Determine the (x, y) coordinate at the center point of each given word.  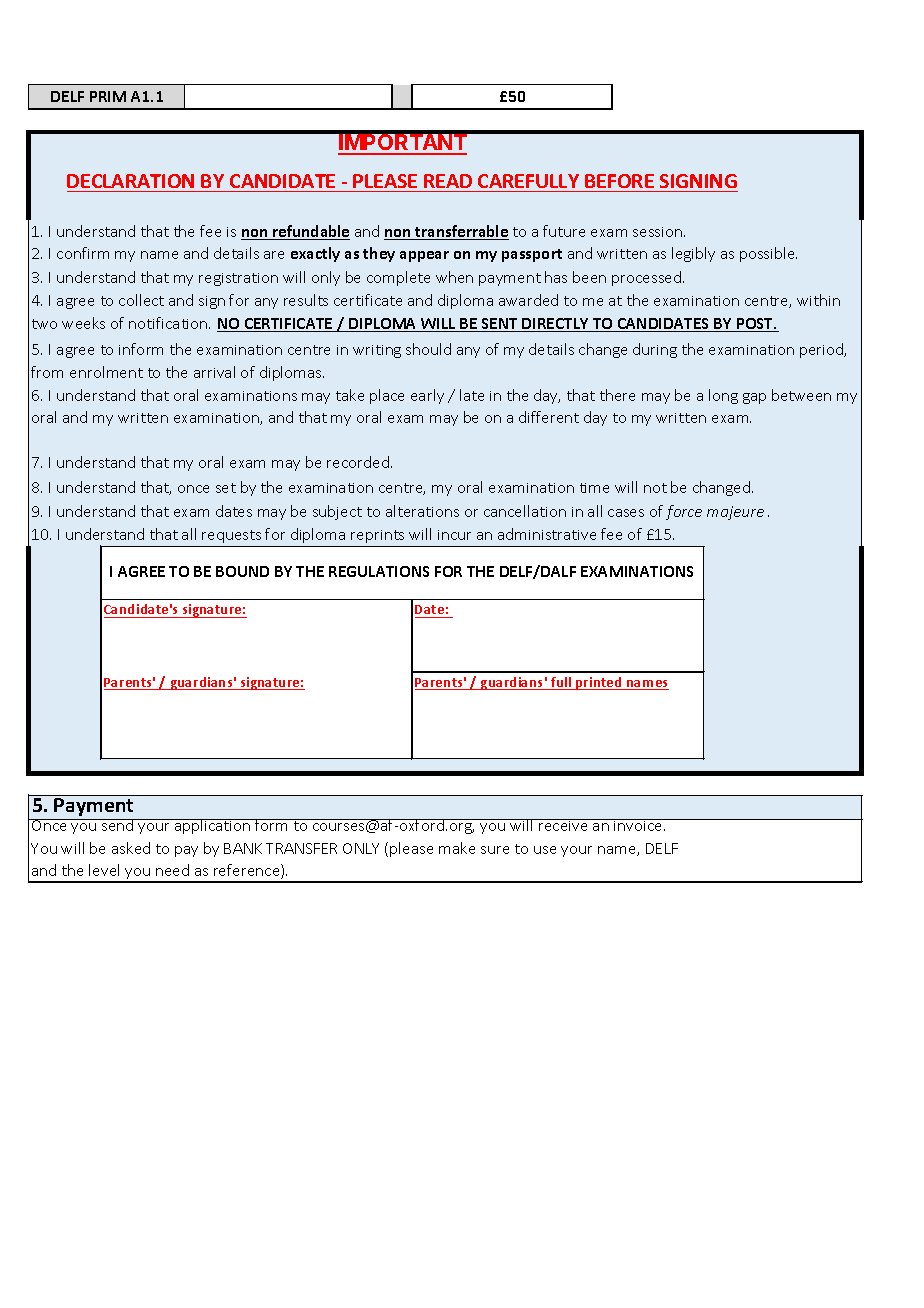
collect (141, 300)
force (684, 512)
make (457, 848)
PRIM (108, 96)
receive (564, 825)
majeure (735, 513)
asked (131, 848)
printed (599, 683)
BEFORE (619, 181)
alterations (422, 511)
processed (646, 278)
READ (448, 181)
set (226, 488)
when (454, 277)
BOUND (242, 571)
